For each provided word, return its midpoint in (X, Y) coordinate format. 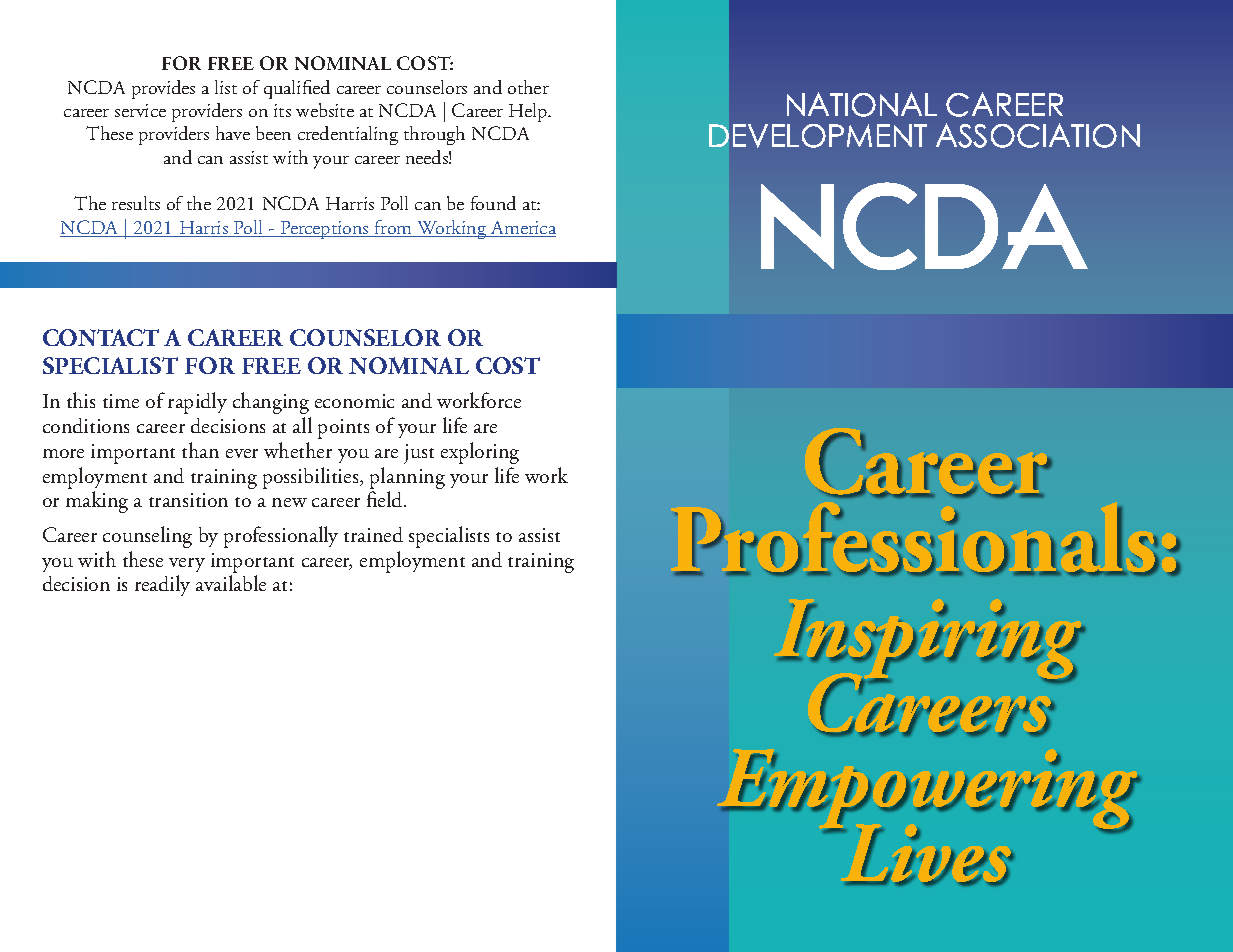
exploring (480, 453)
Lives (925, 853)
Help (529, 112)
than (200, 450)
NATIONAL (862, 104)
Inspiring (931, 643)
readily (162, 585)
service (140, 110)
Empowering (931, 793)
